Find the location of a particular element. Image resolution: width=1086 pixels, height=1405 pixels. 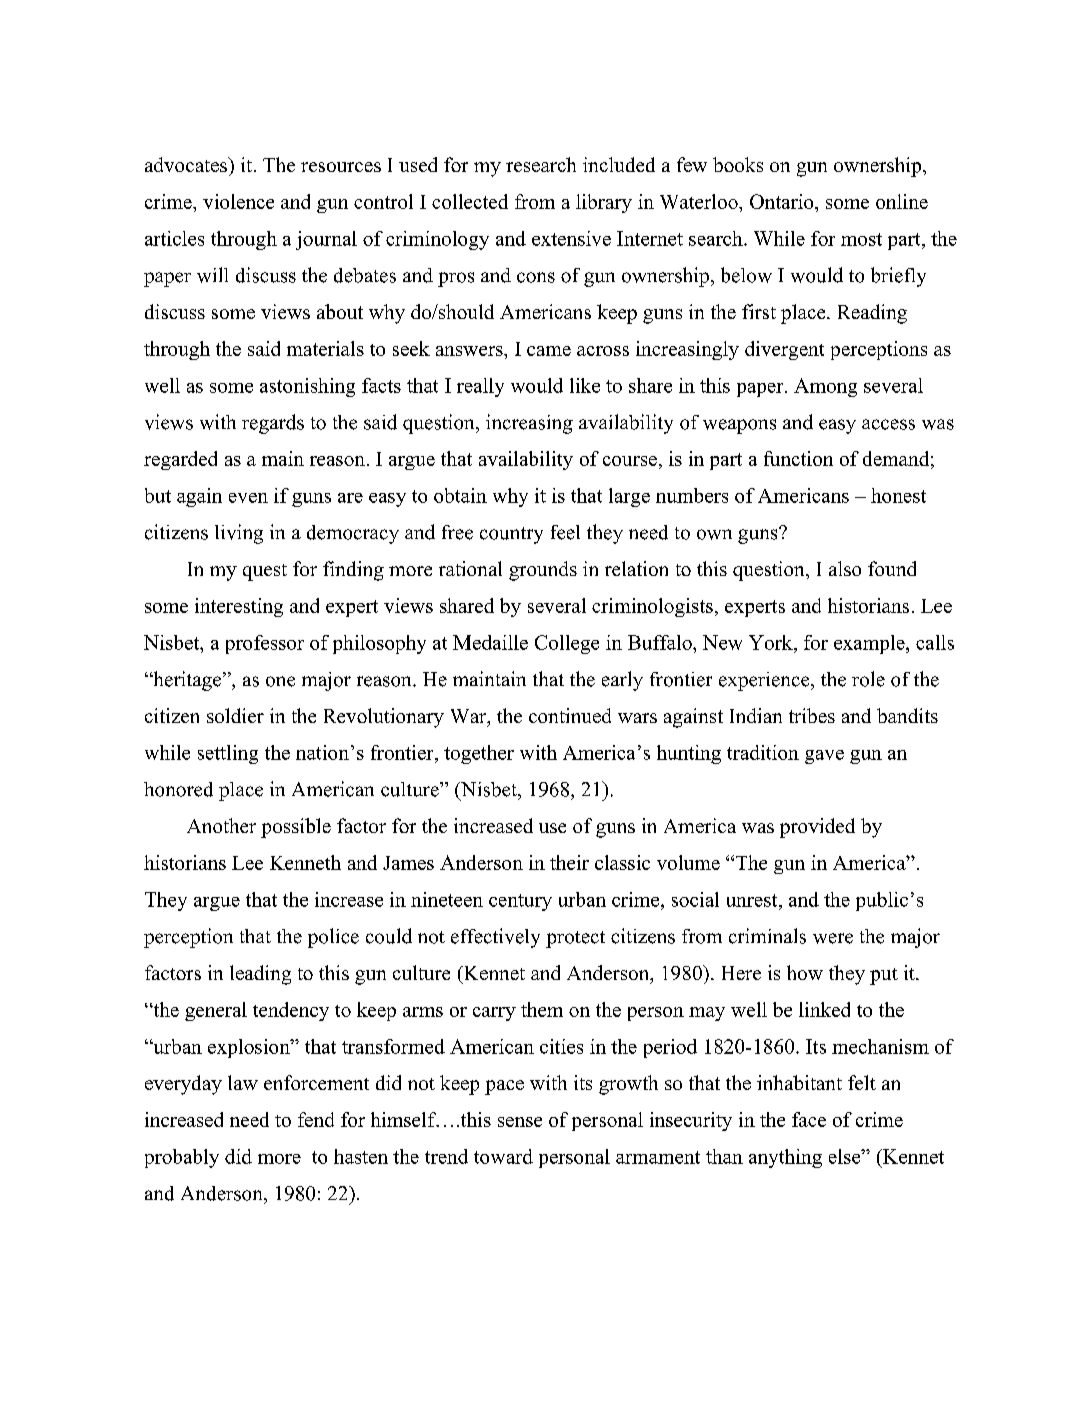

like is located at coordinates (585, 385).
